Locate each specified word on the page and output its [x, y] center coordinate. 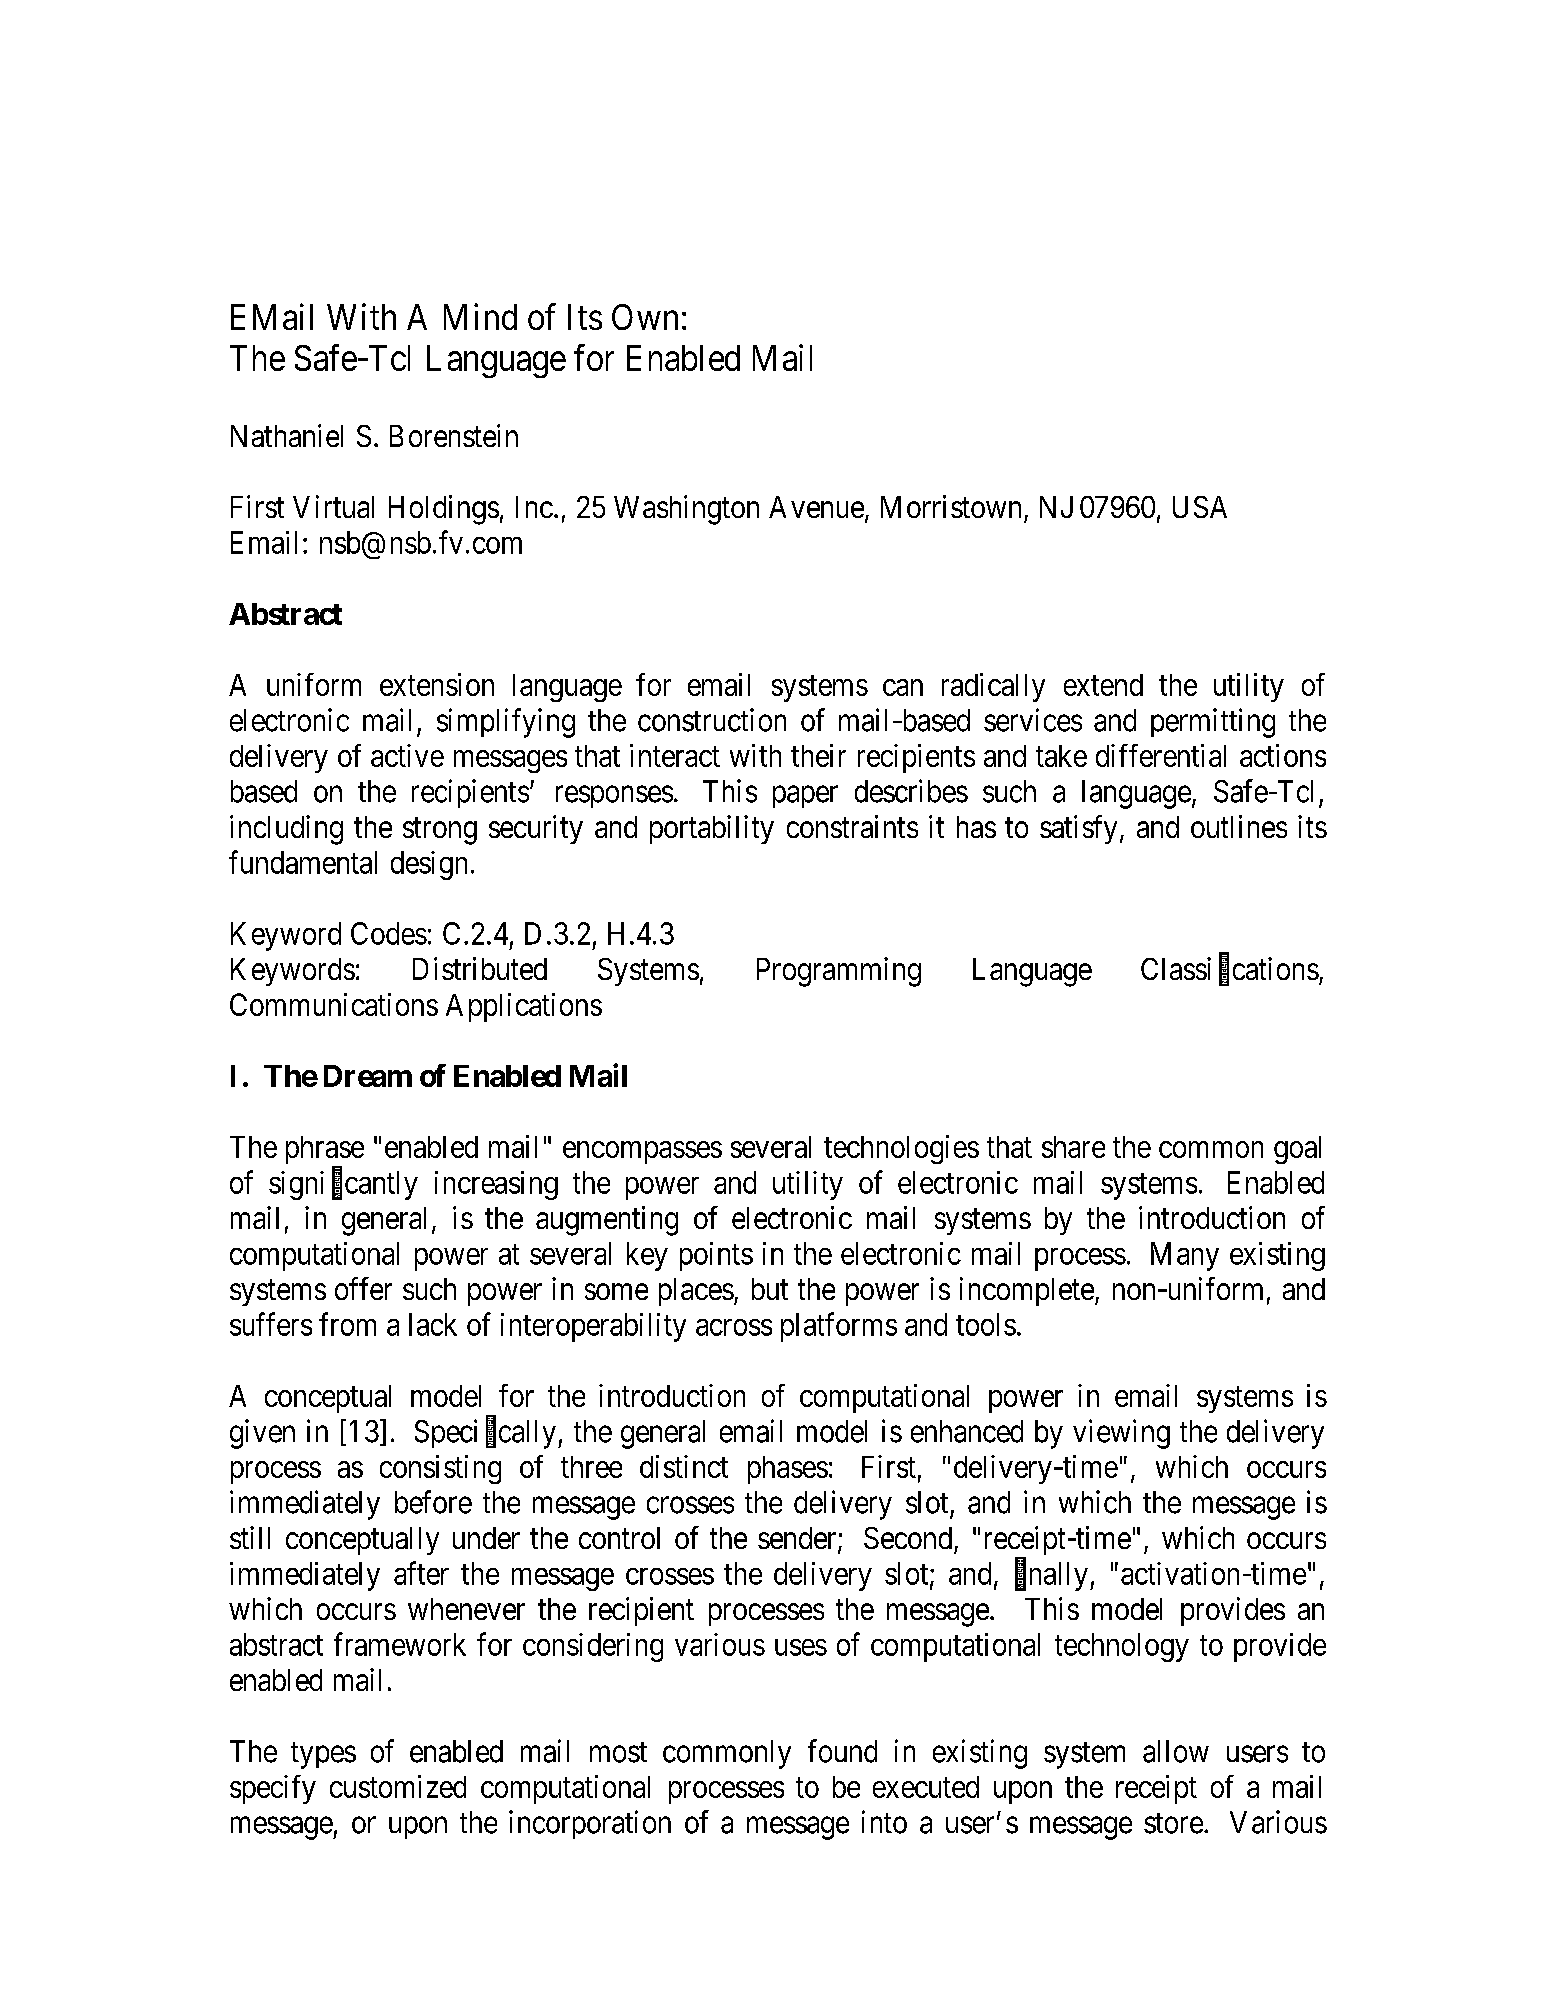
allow [1176, 1751]
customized [398, 1786]
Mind [480, 316]
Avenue [816, 507]
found [842, 1751]
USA [1200, 507]
